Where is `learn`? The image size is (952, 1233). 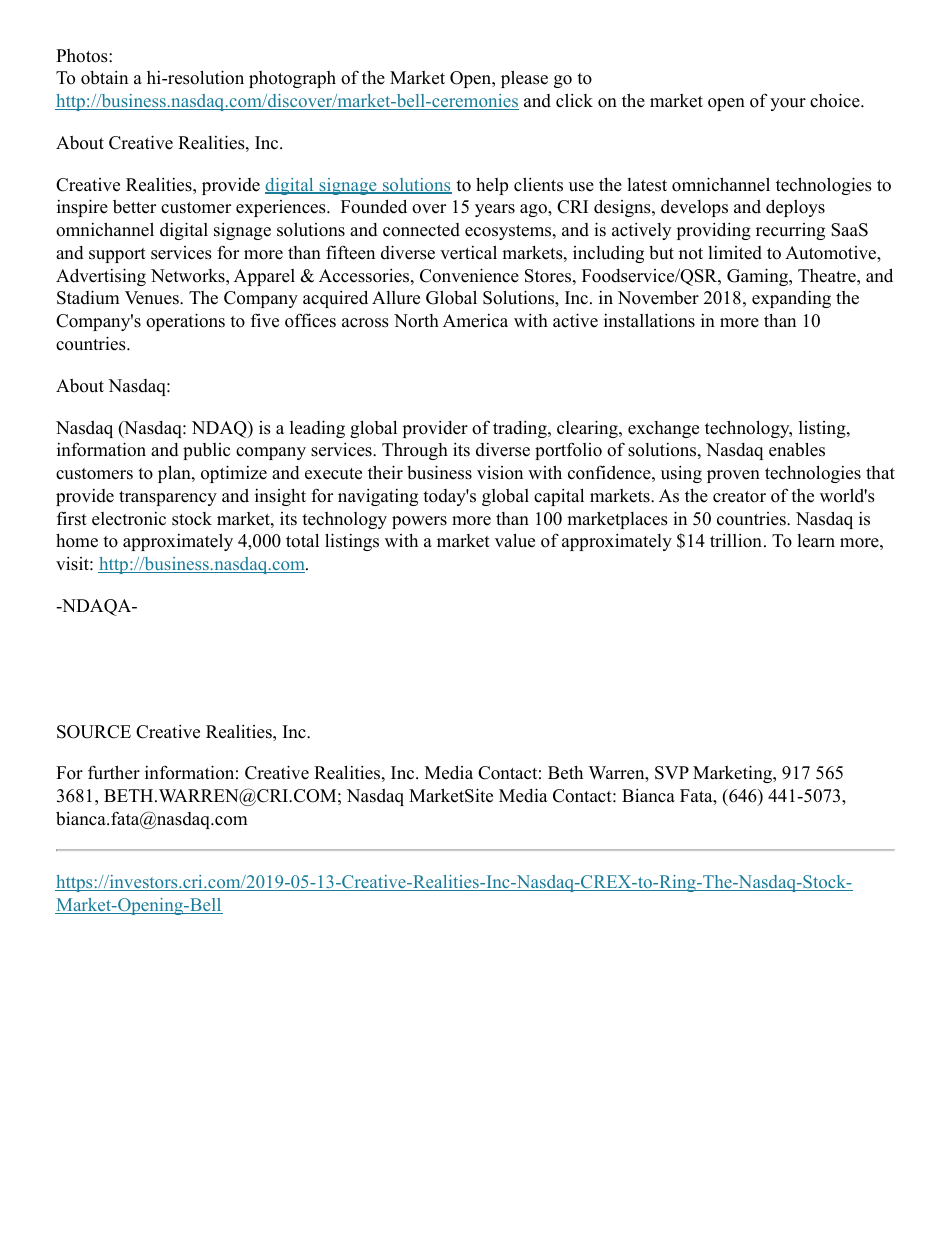
learn is located at coordinates (816, 541).
